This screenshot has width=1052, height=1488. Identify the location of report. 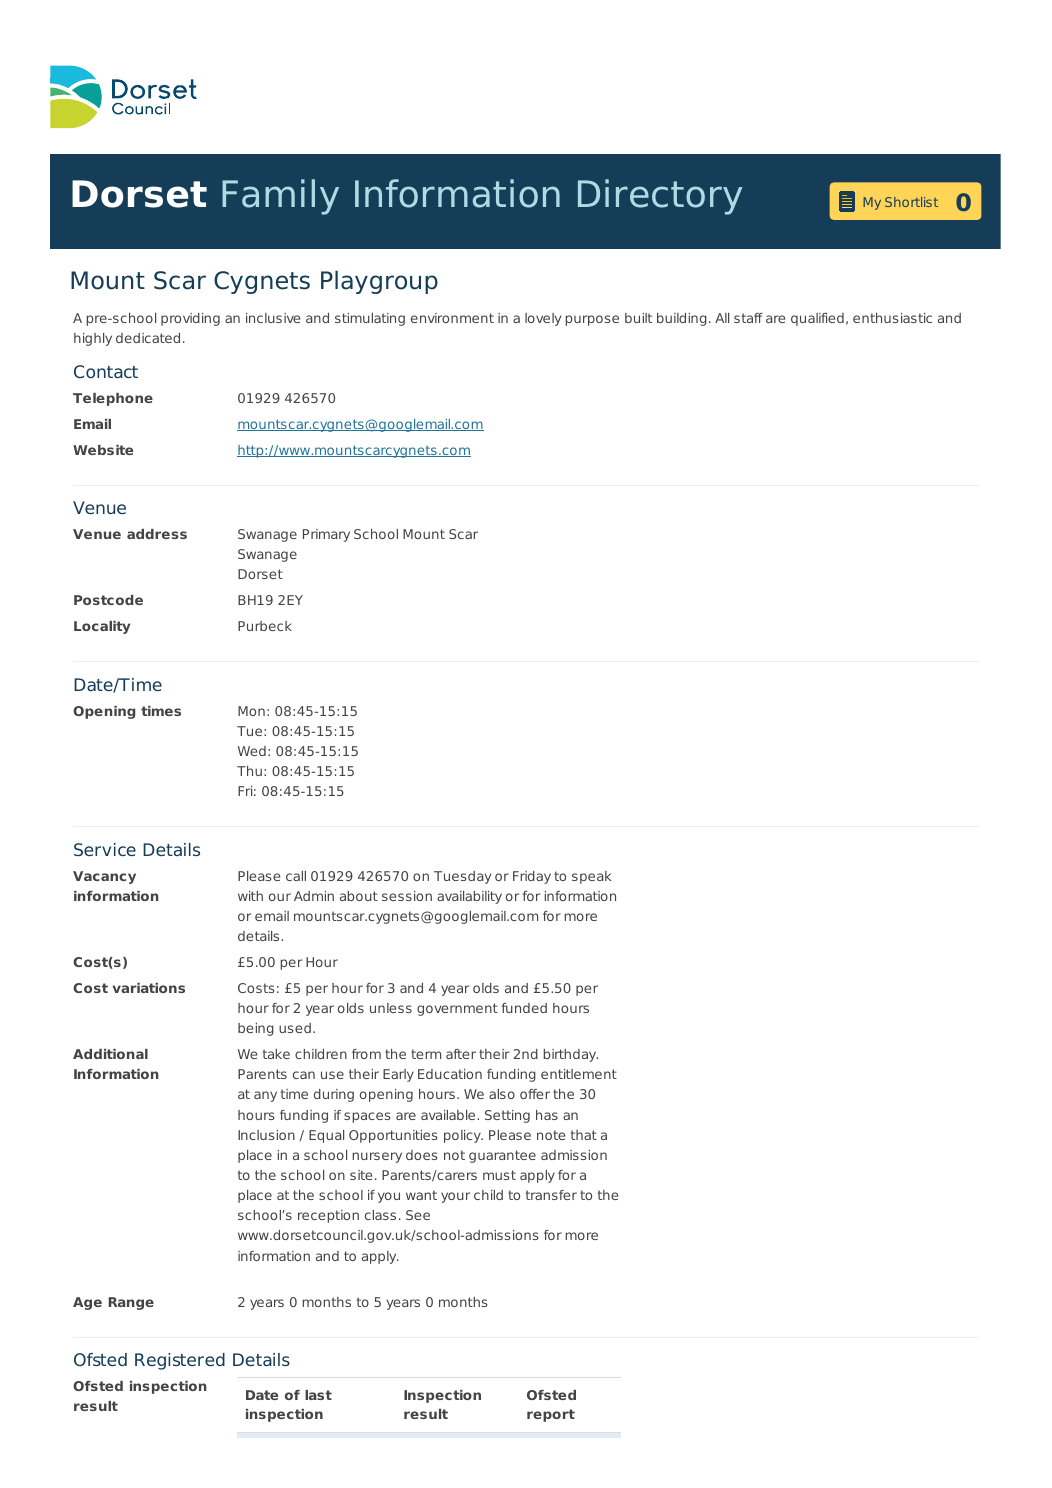
(551, 1415).
